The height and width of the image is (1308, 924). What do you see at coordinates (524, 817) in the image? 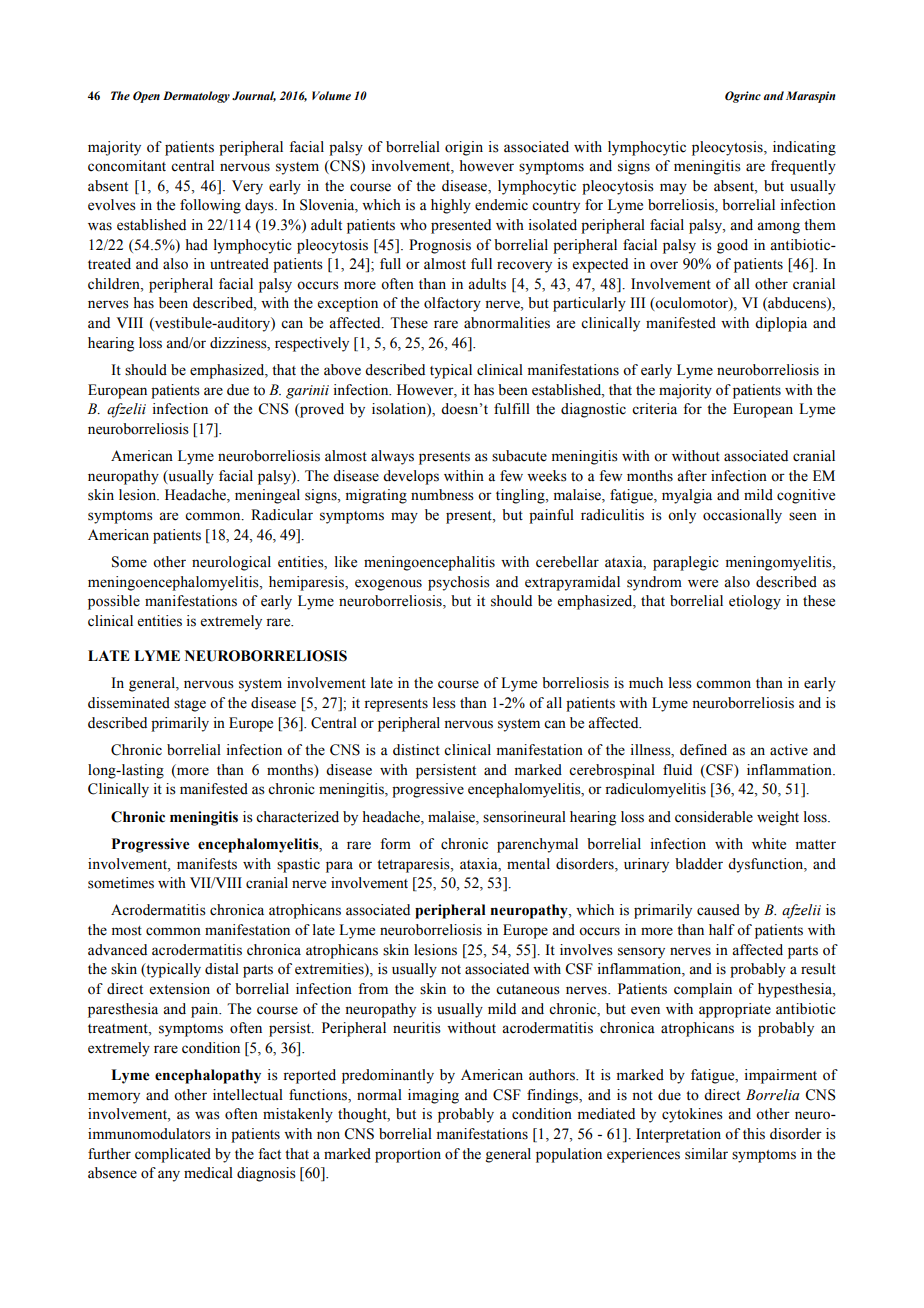
I see `sensorineural` at bounding box center [524, 817].
